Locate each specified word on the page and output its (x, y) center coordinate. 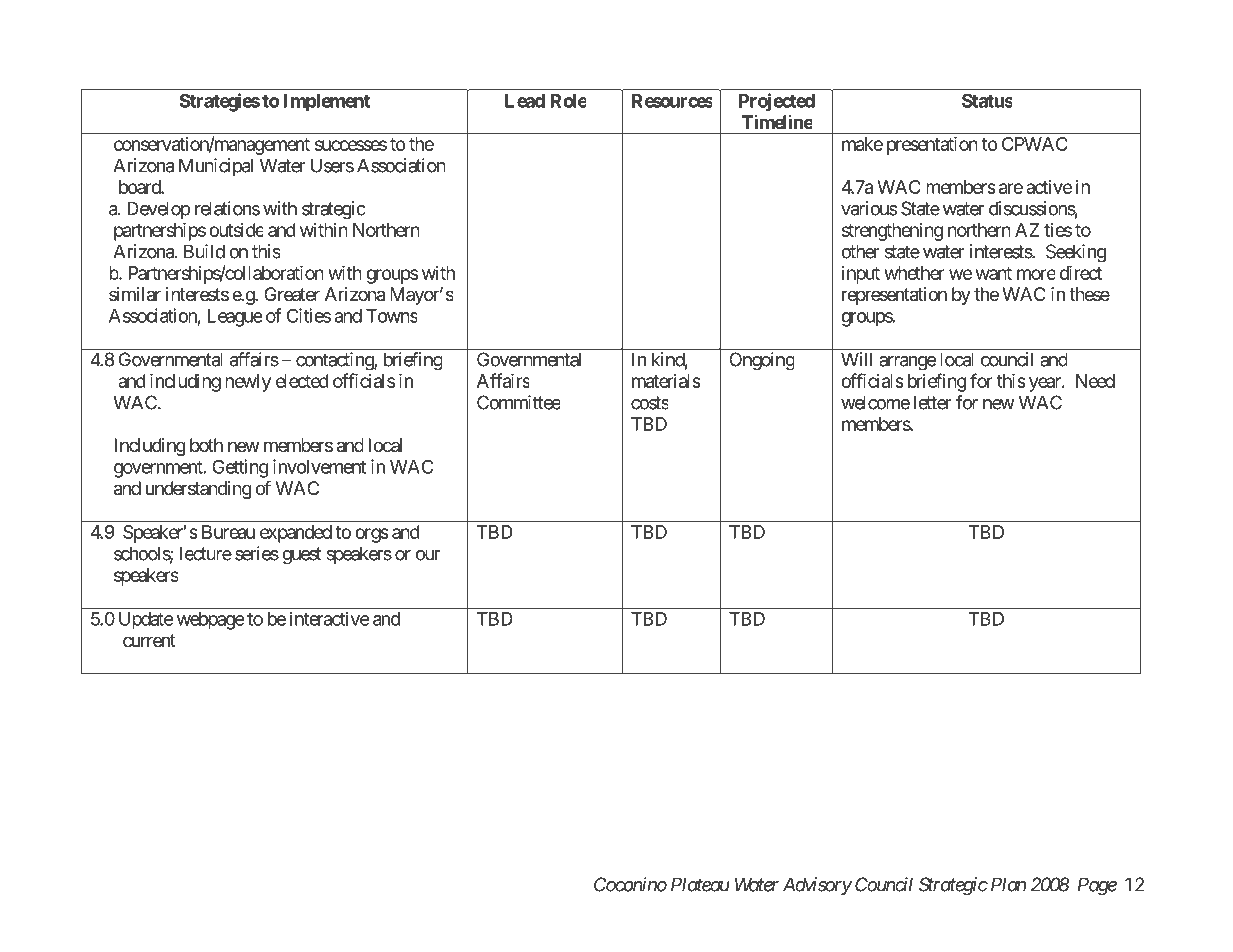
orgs (372, 535)
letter (933, 402)
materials (666, 381)
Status (987, 101)
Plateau (700, 884)
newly (248, 383)
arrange (907, 363)
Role (568, 101)
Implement (326, 103)
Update (146, 621)
